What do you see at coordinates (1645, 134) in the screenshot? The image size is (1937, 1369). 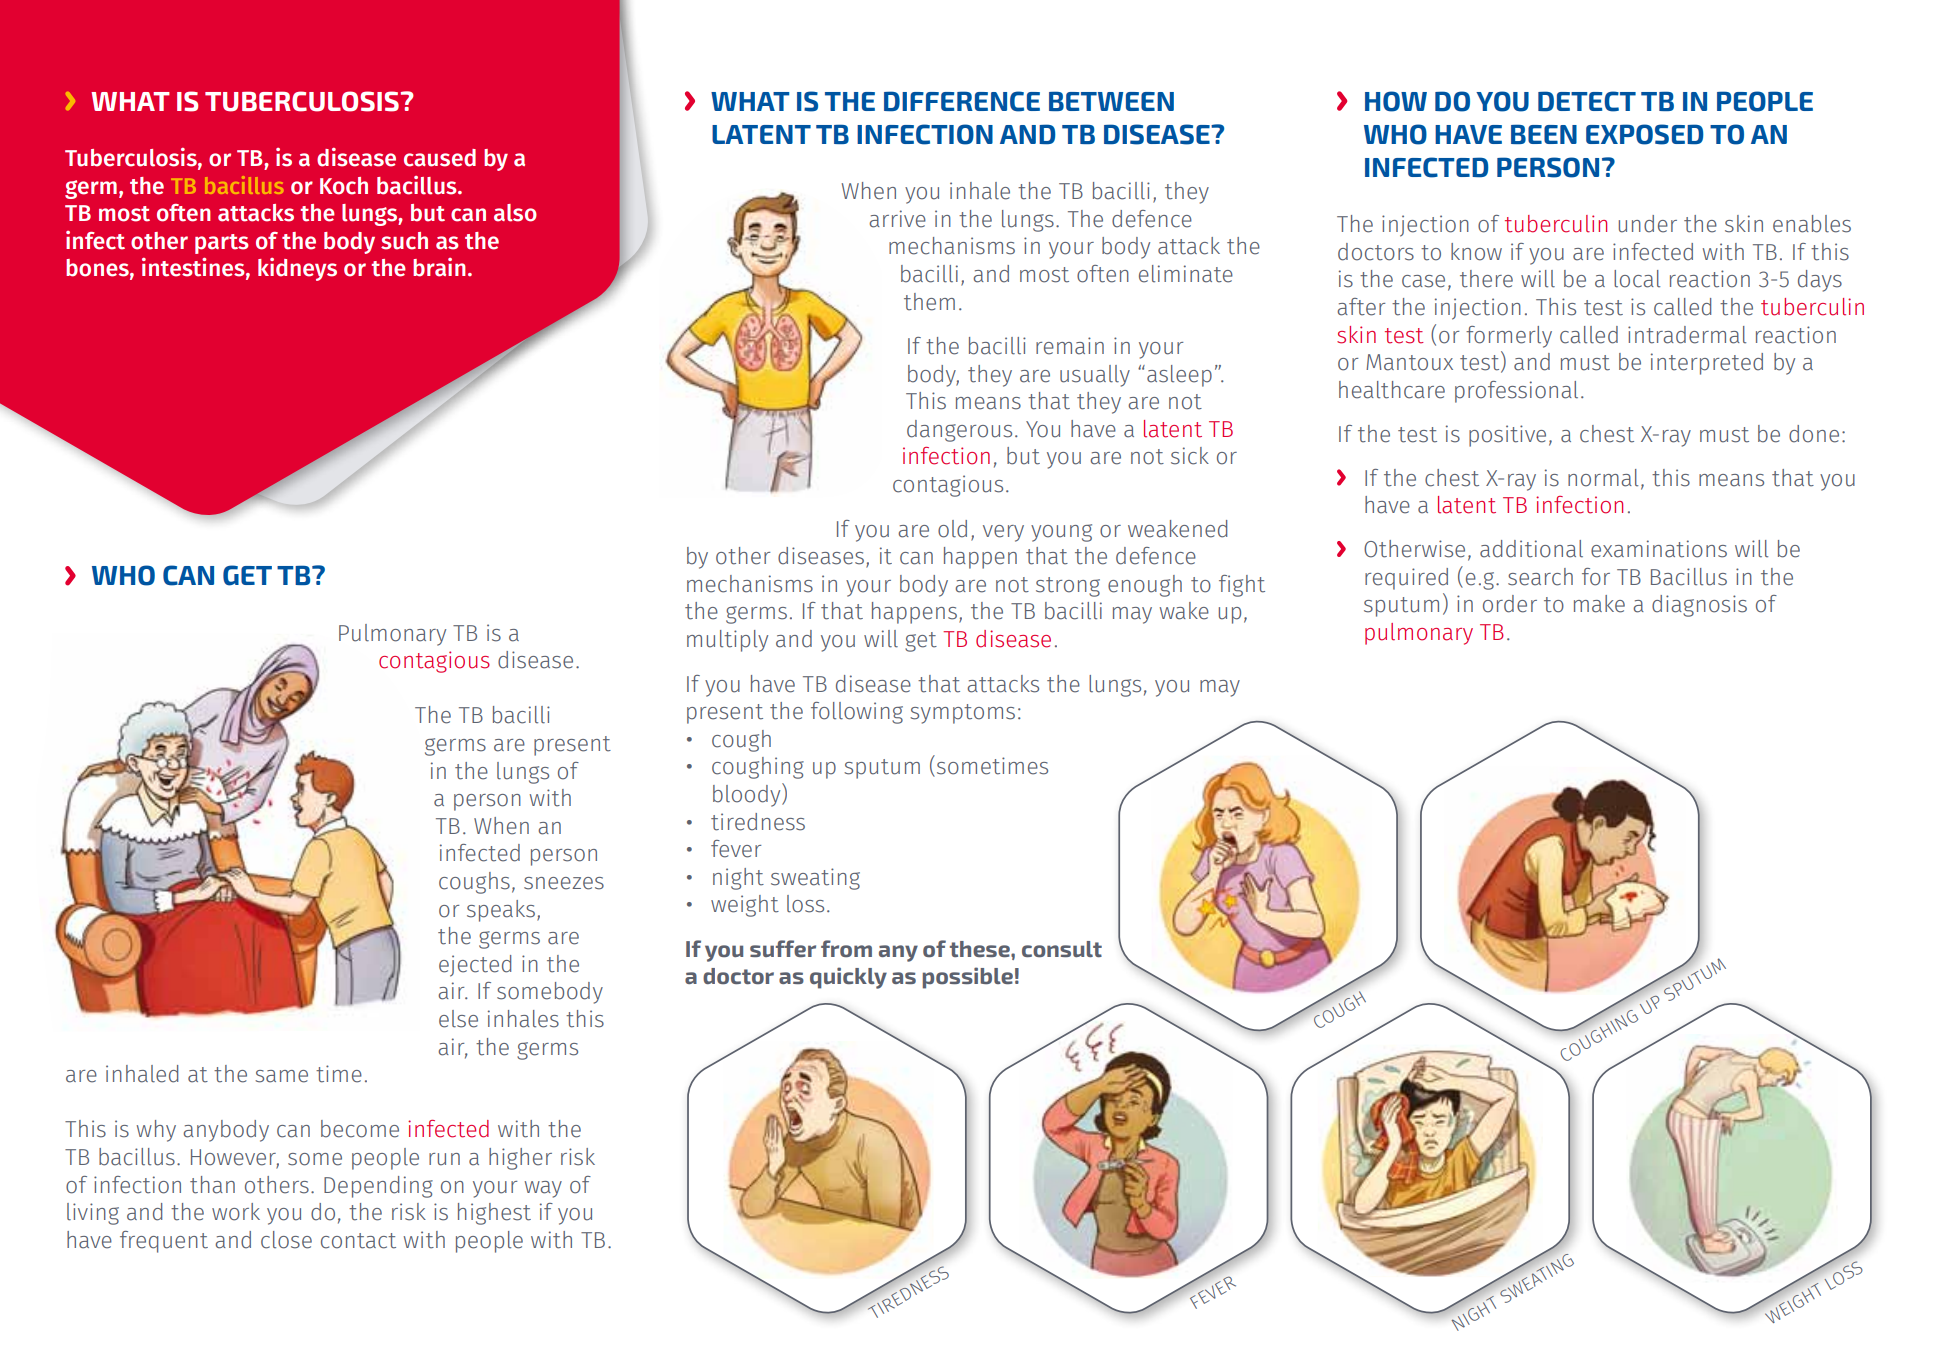 I see `exposed` at bounding box center [1645, 134].
